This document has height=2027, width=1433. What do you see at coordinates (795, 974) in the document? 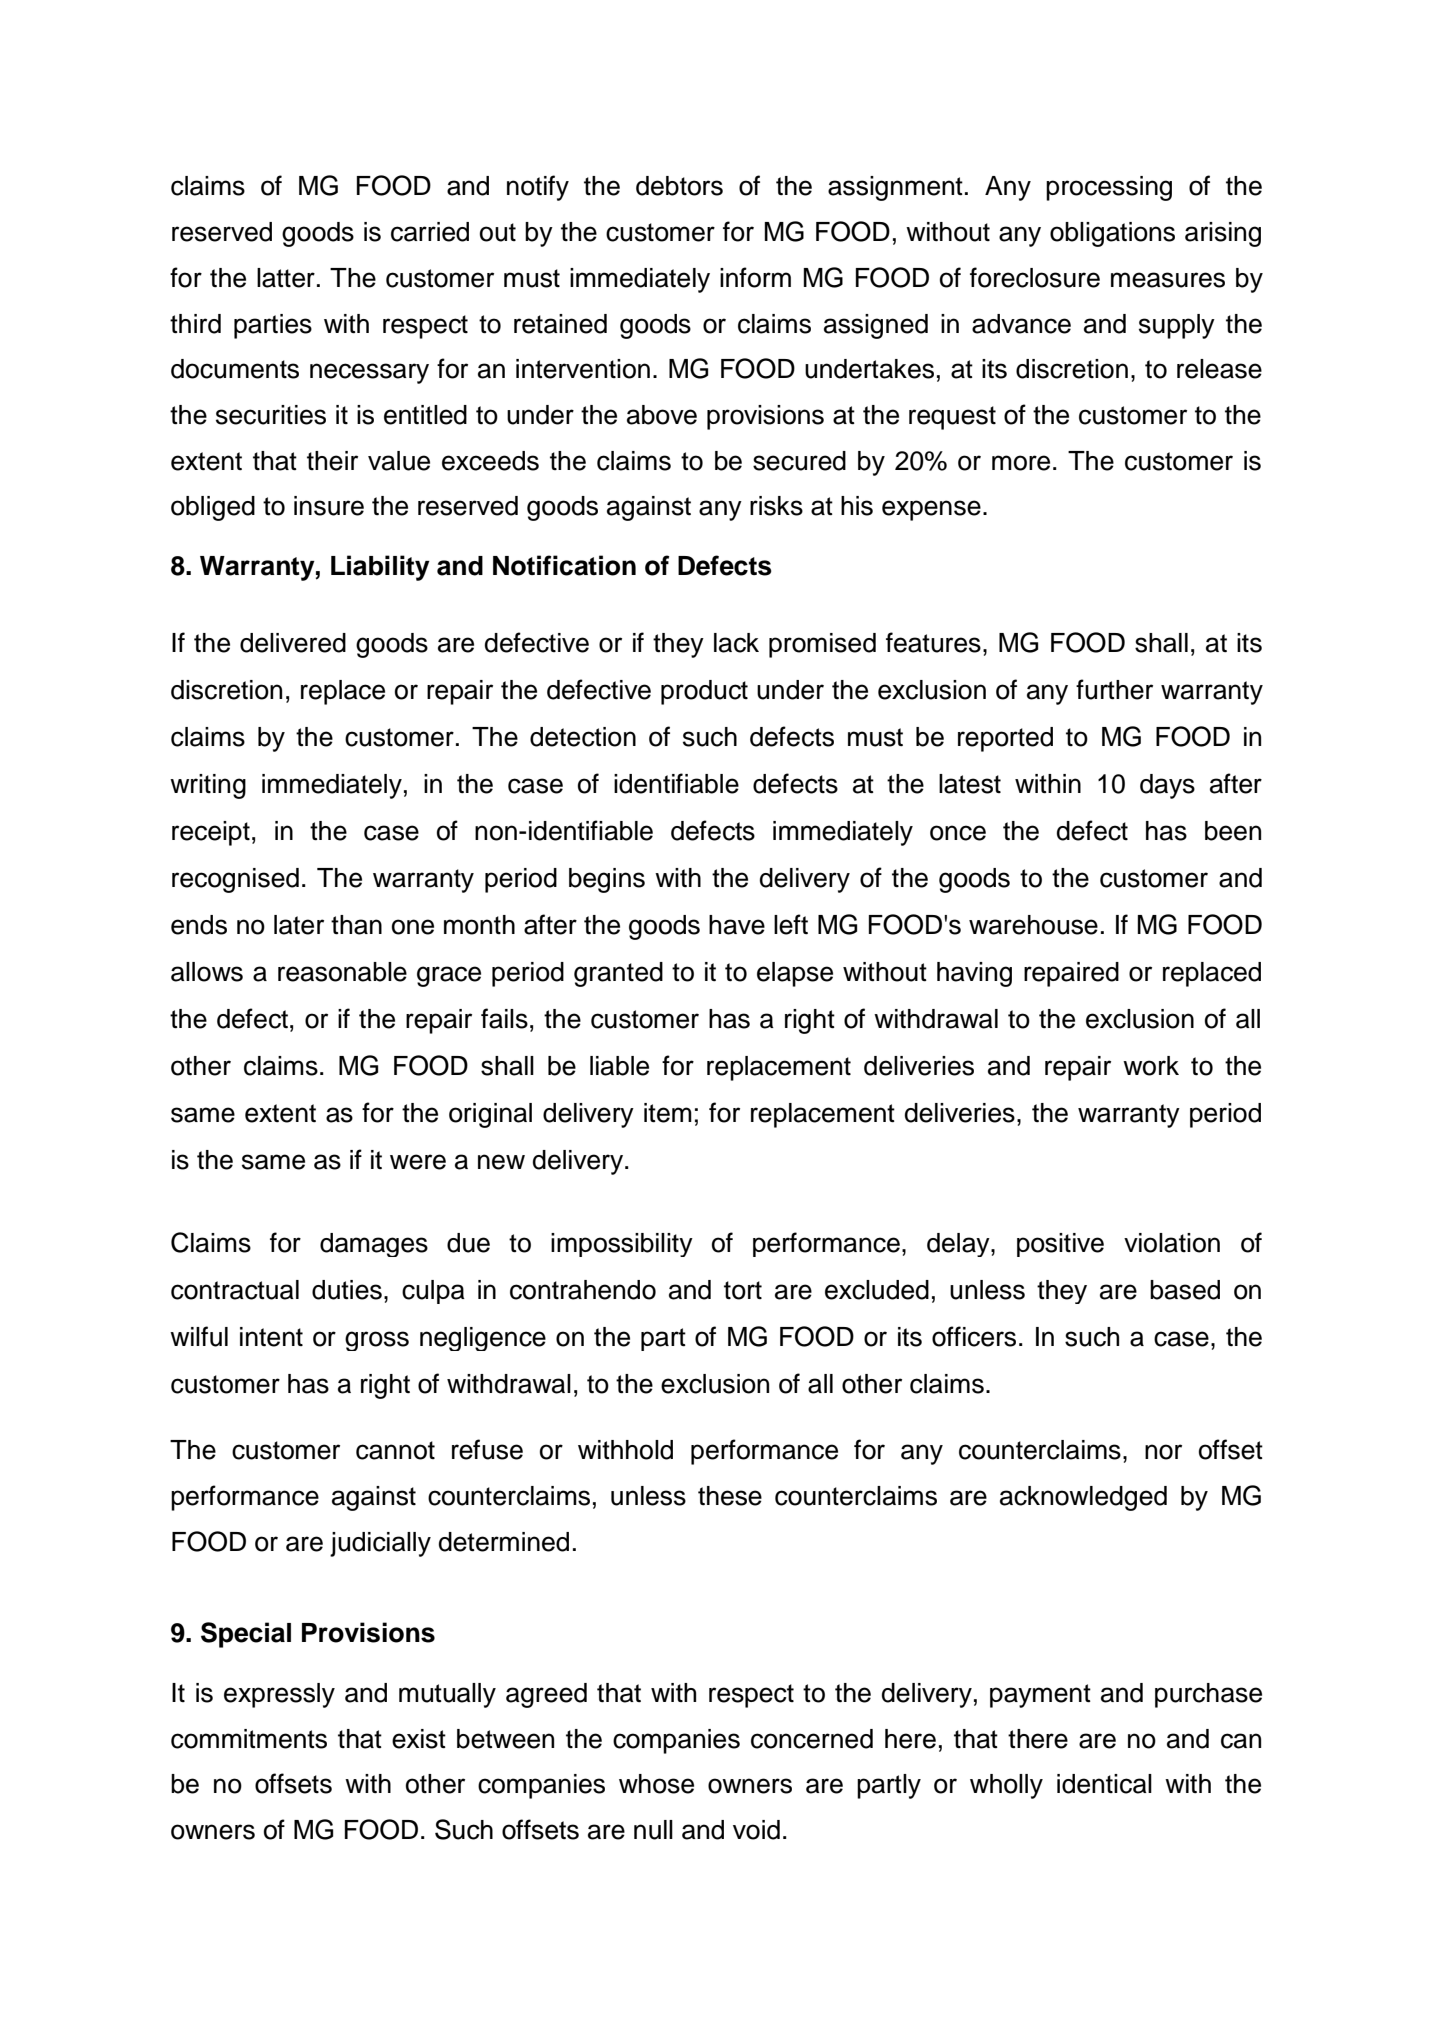
I see `elapse` at bounding box center [795, 974].
